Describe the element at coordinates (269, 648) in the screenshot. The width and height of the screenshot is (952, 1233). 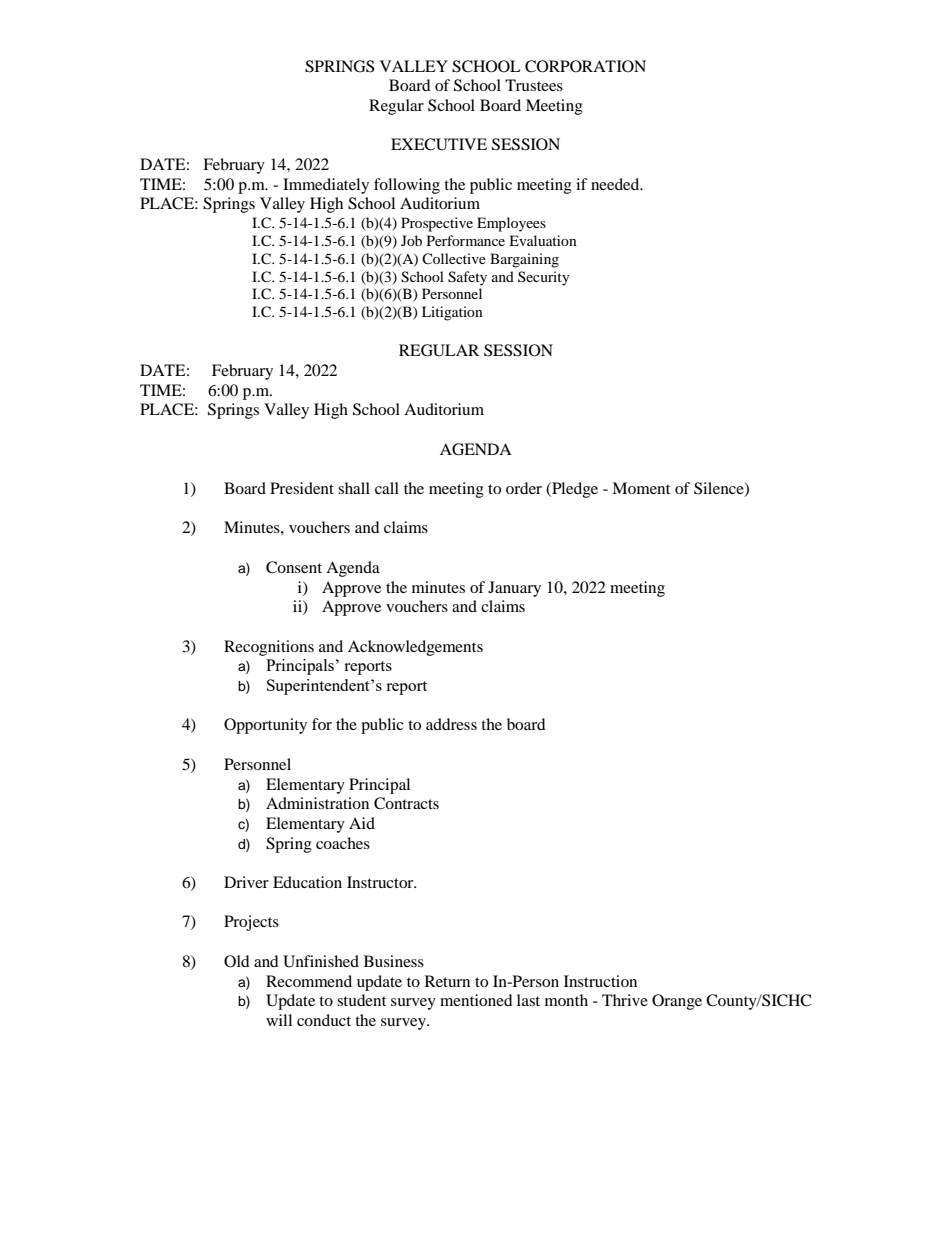
I see `Recognitions` at that location.
